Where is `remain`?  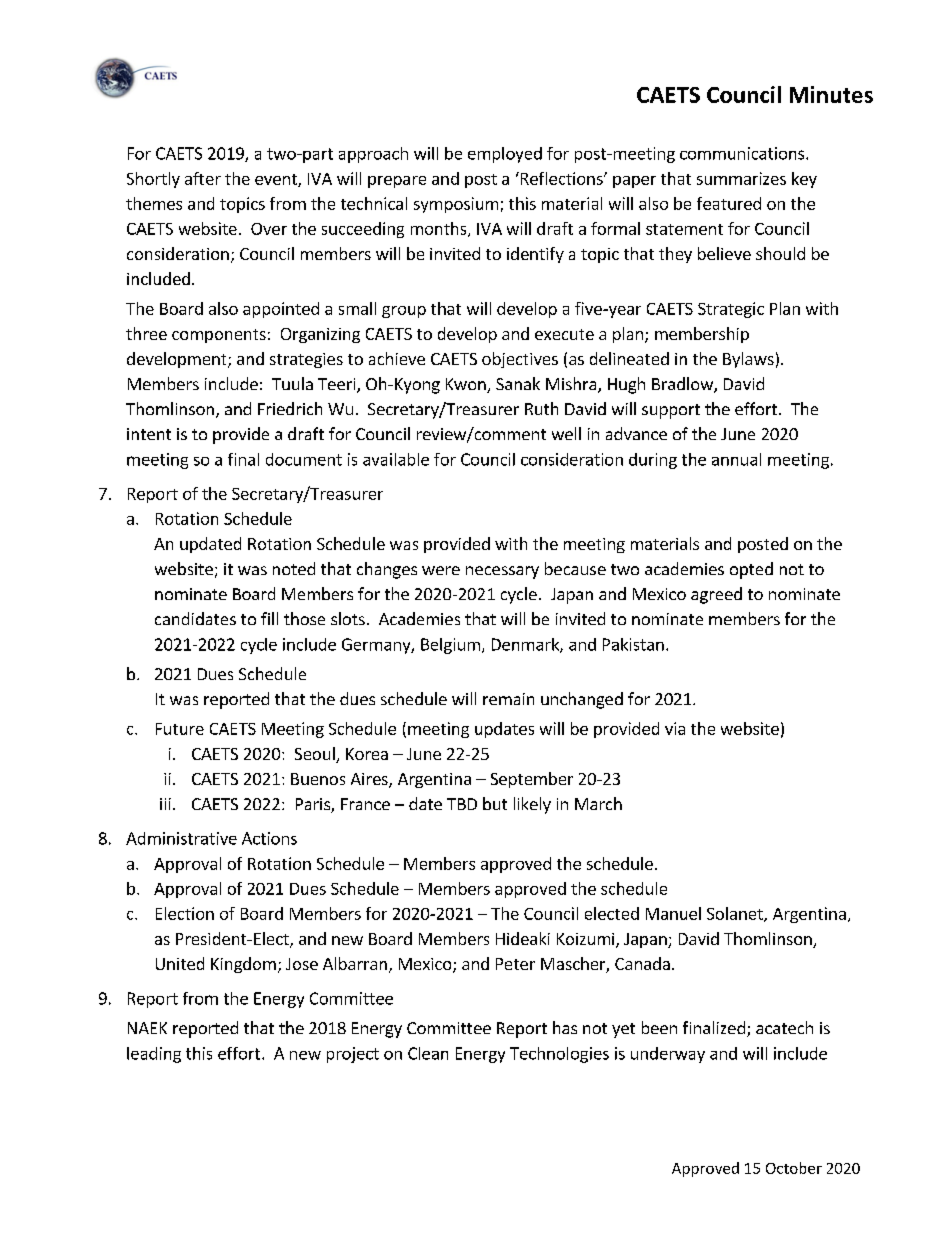 remain is located at coordinates (508, 699).
